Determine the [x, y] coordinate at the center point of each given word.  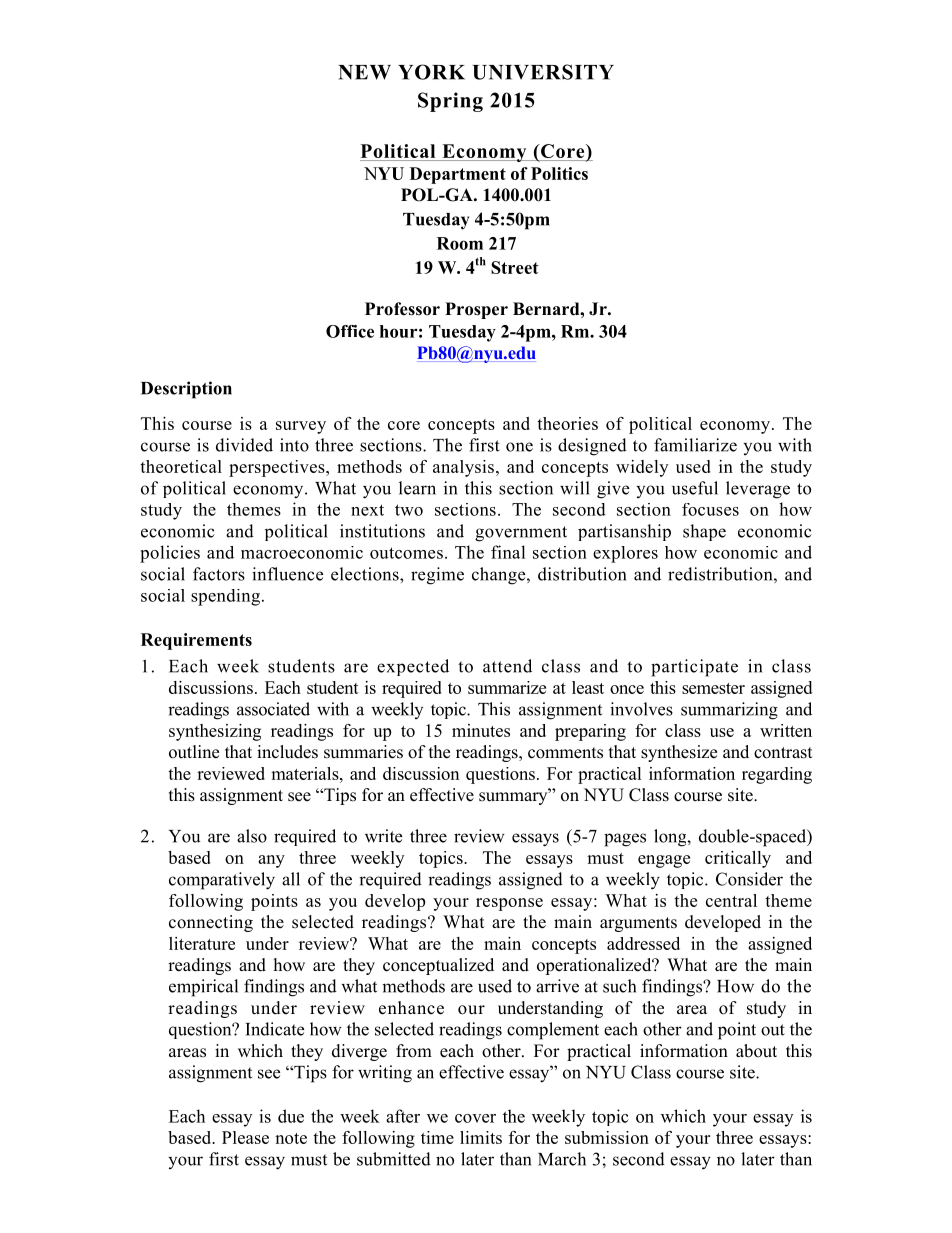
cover [475, 1118]
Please [245, 1137]
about [756, 1051]
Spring [450, 102]
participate [694, 668]
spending [225, 597]
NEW [364, 72]
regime [437, 576]
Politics [559, 173]
